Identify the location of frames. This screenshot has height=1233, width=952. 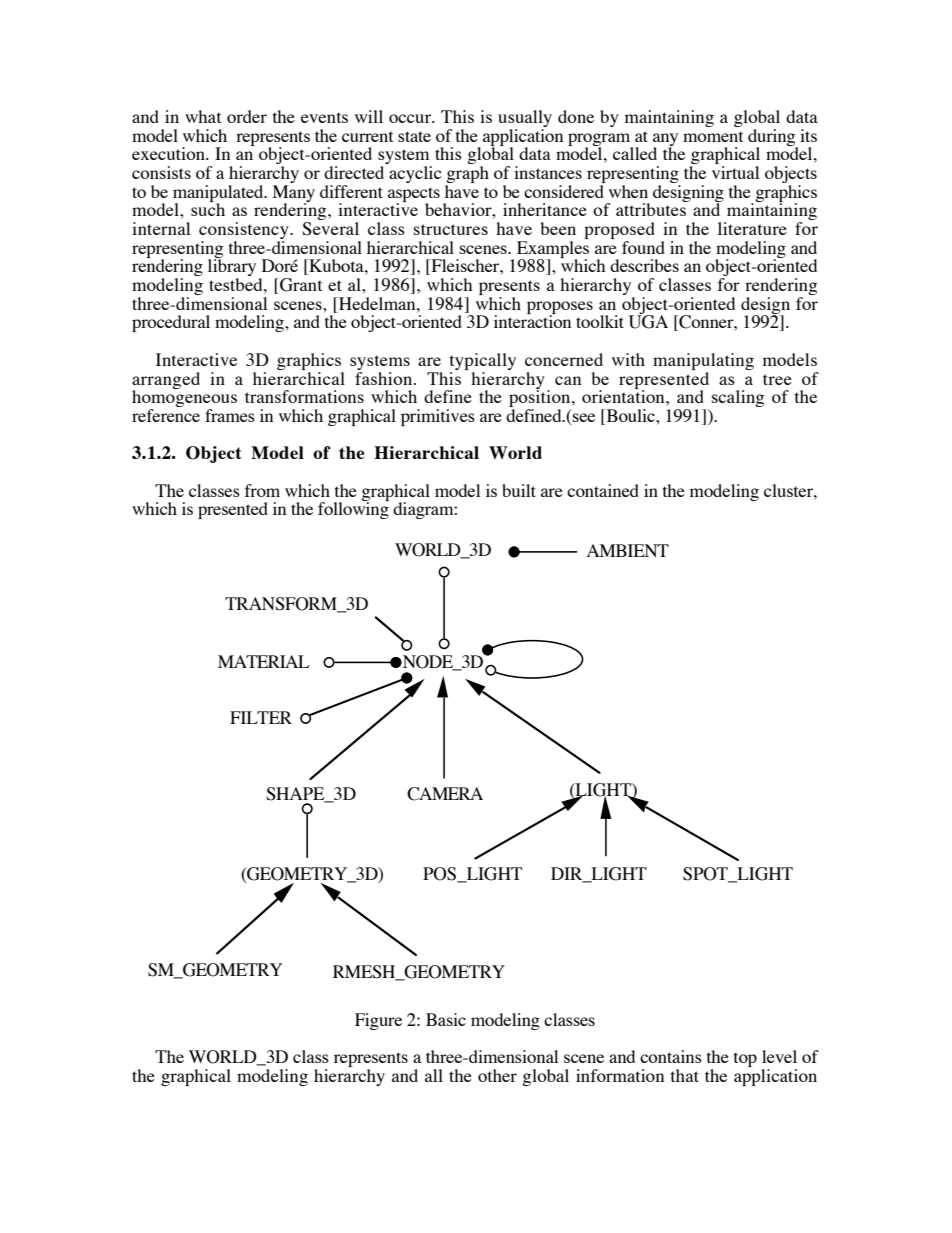
(230, 415).
